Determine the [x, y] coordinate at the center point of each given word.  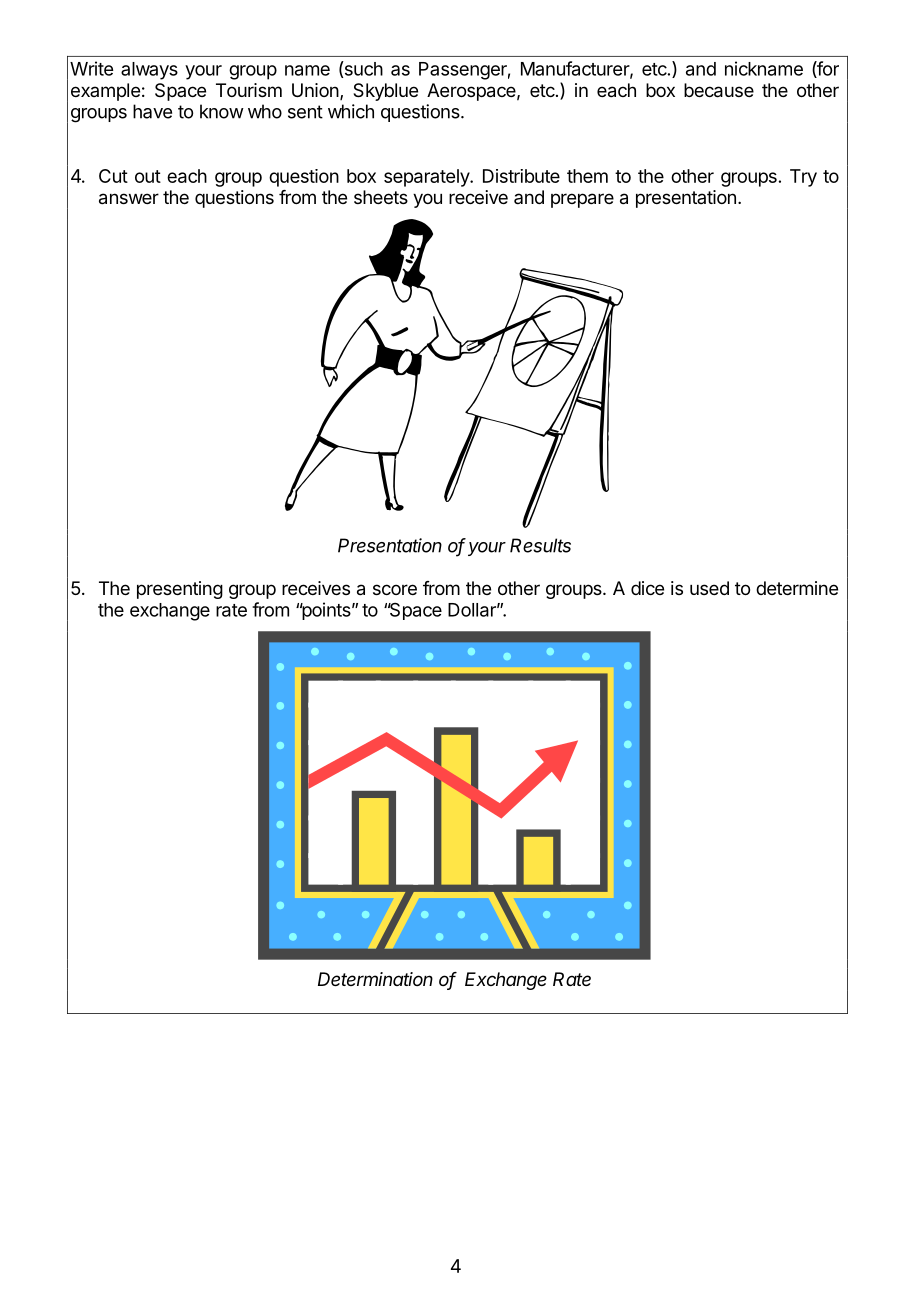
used [709, 588]
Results [540, 545]
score [395, 589]
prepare [582, 200]
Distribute [521, 176]
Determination [375, 979]
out [148, 176]
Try [803, 178]
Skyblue [385, 92]
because [719, 90]
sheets [381, 197]
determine [797, 588]
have [152, 111]
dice [647, 588]
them [587, 176]
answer [129, 199]
